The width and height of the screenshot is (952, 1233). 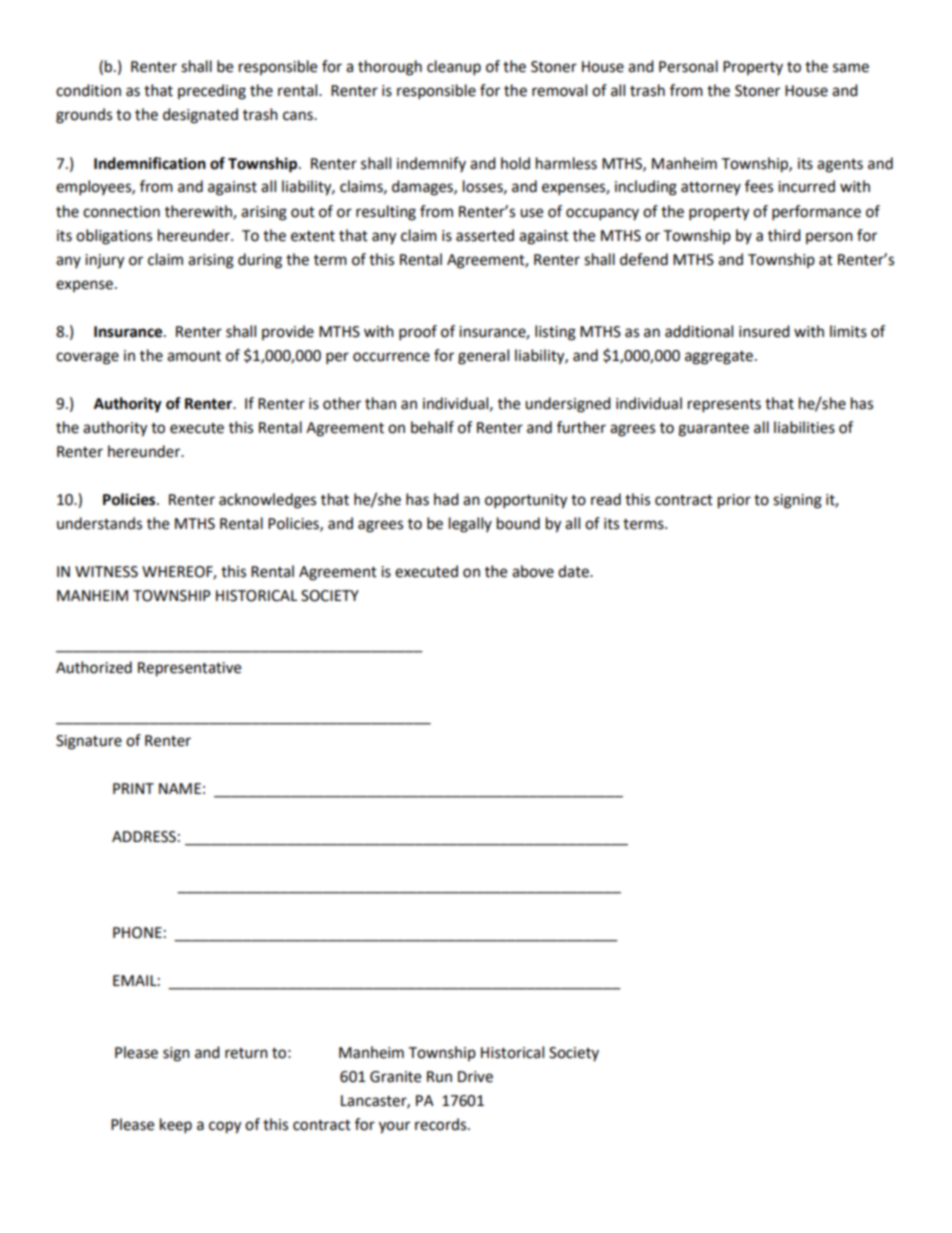 I want to click on preceding, so click(x=212, y=92).
